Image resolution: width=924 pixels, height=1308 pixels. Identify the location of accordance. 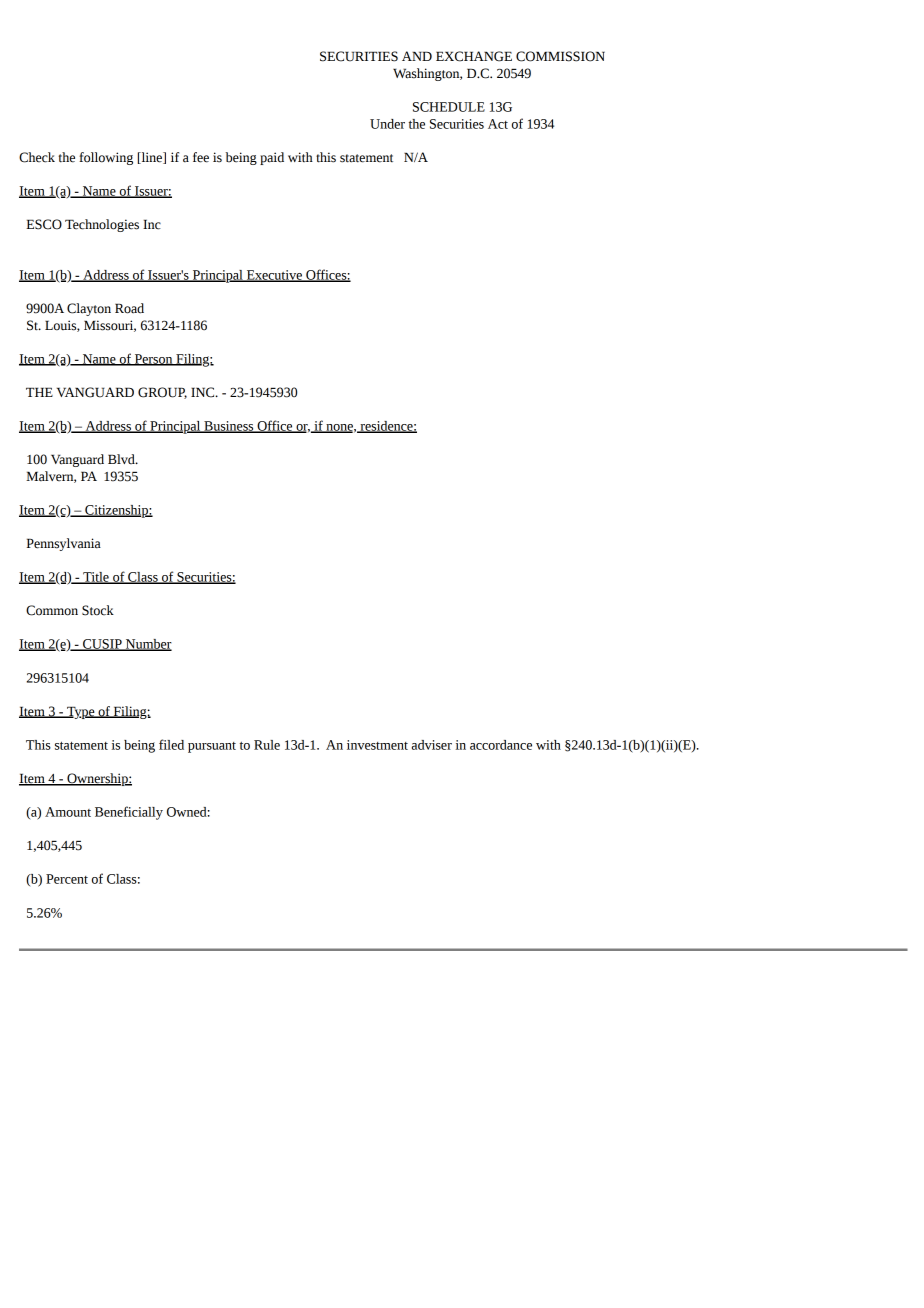
(501, 745).
